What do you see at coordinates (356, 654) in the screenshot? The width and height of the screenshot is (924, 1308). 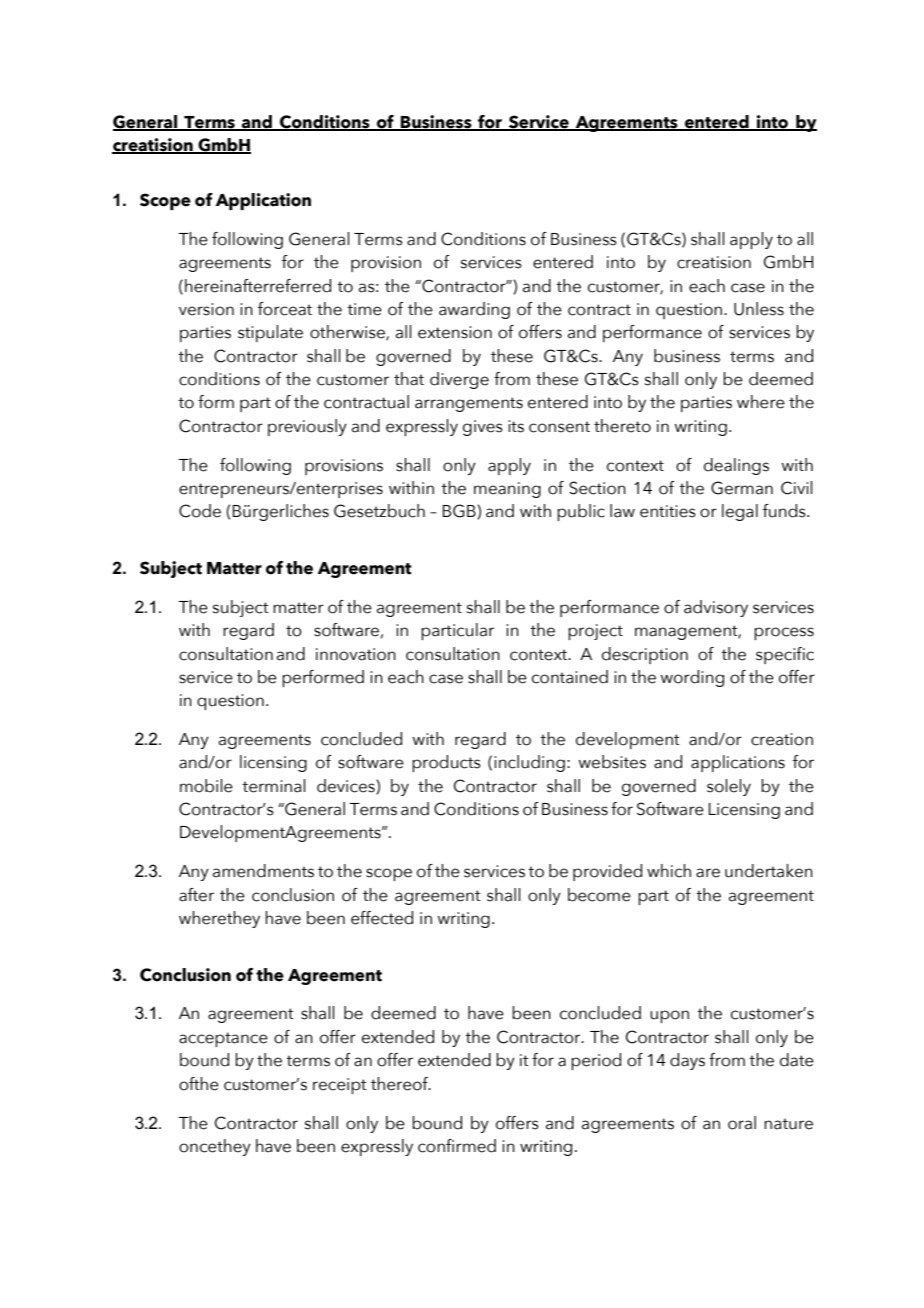 I see `innovation` at bounding box center [356, 654].
